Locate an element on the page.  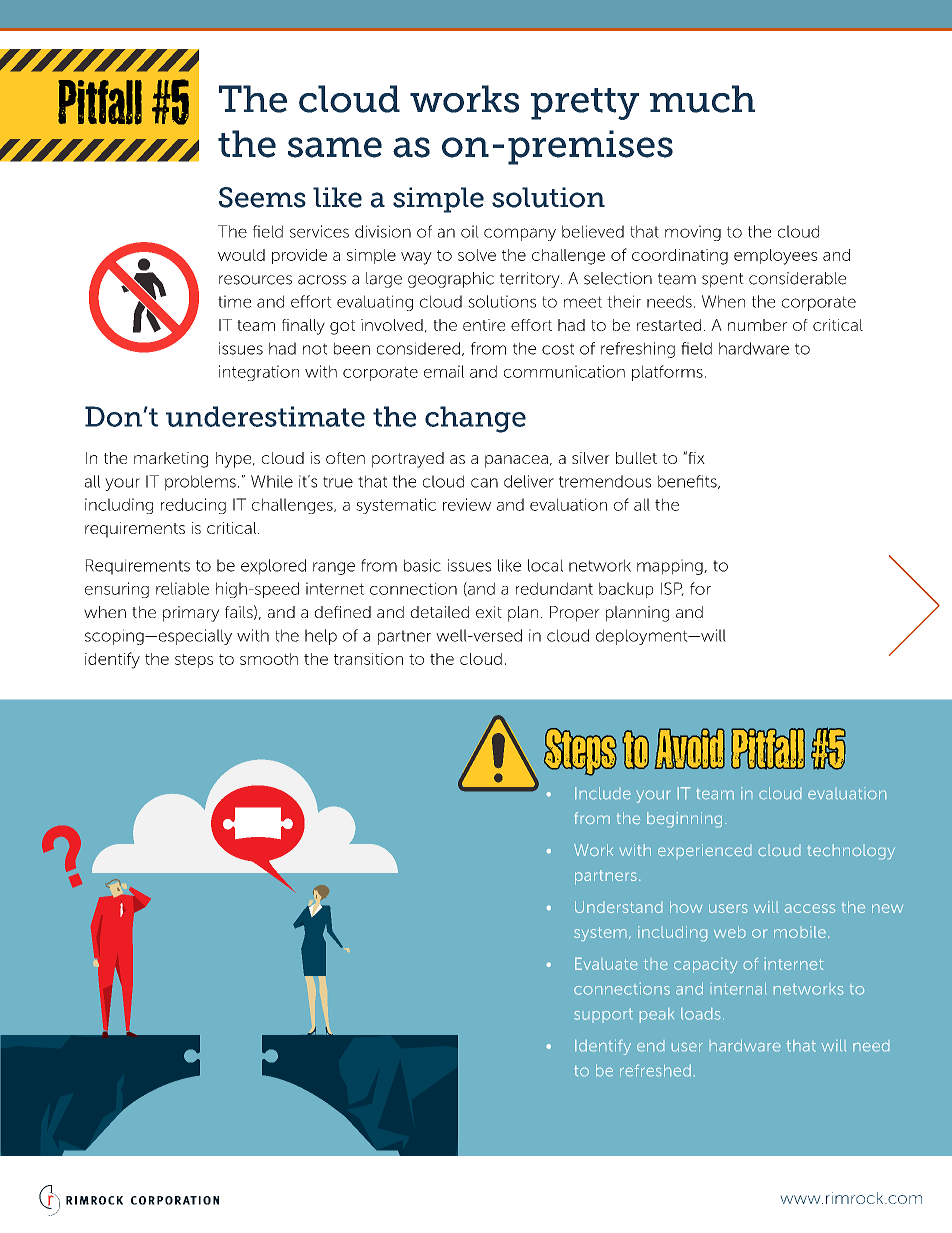
pretty is located at coordinates (585, 104).
